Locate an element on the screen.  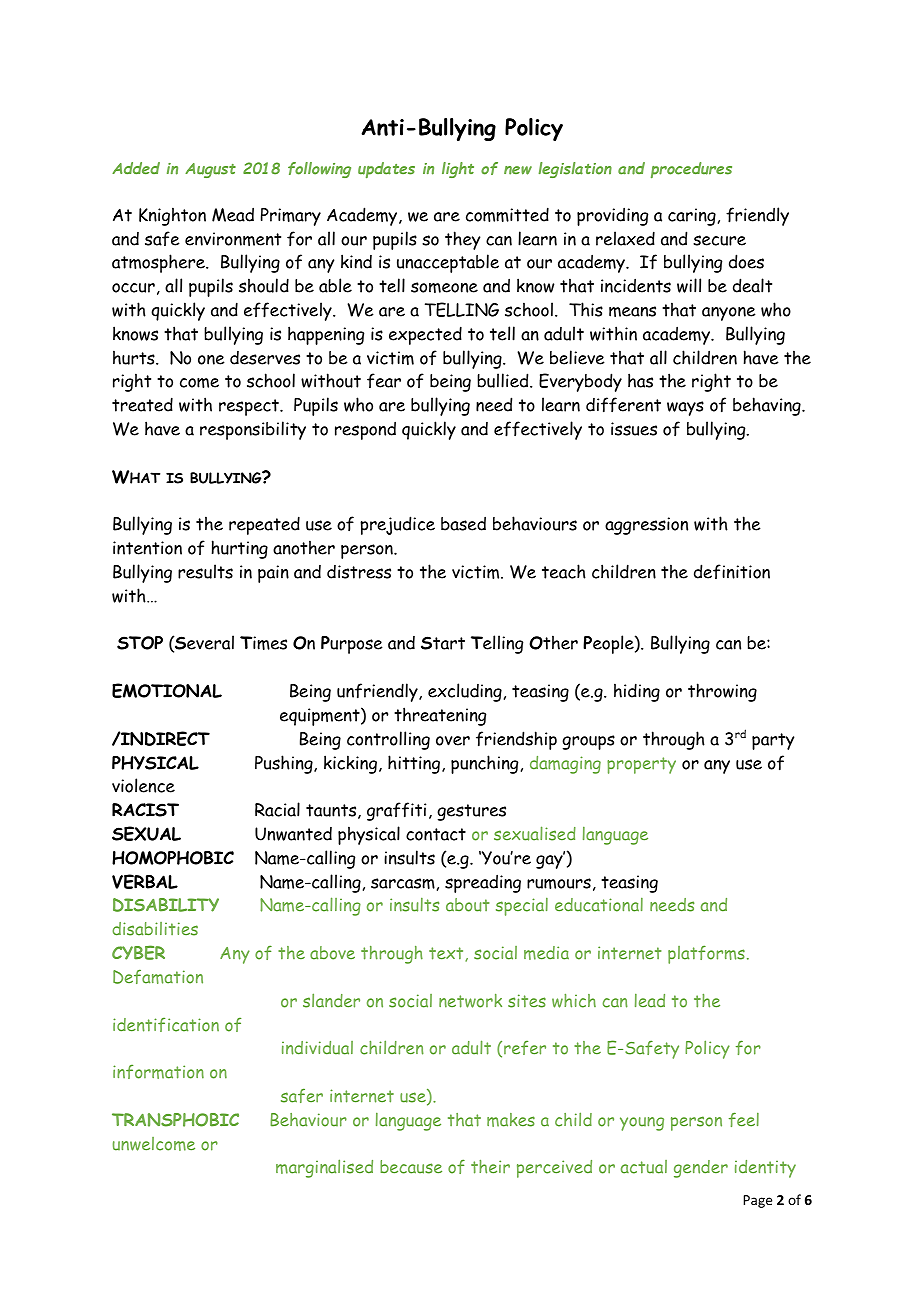
aggression is located at coordinates (646, 526).
